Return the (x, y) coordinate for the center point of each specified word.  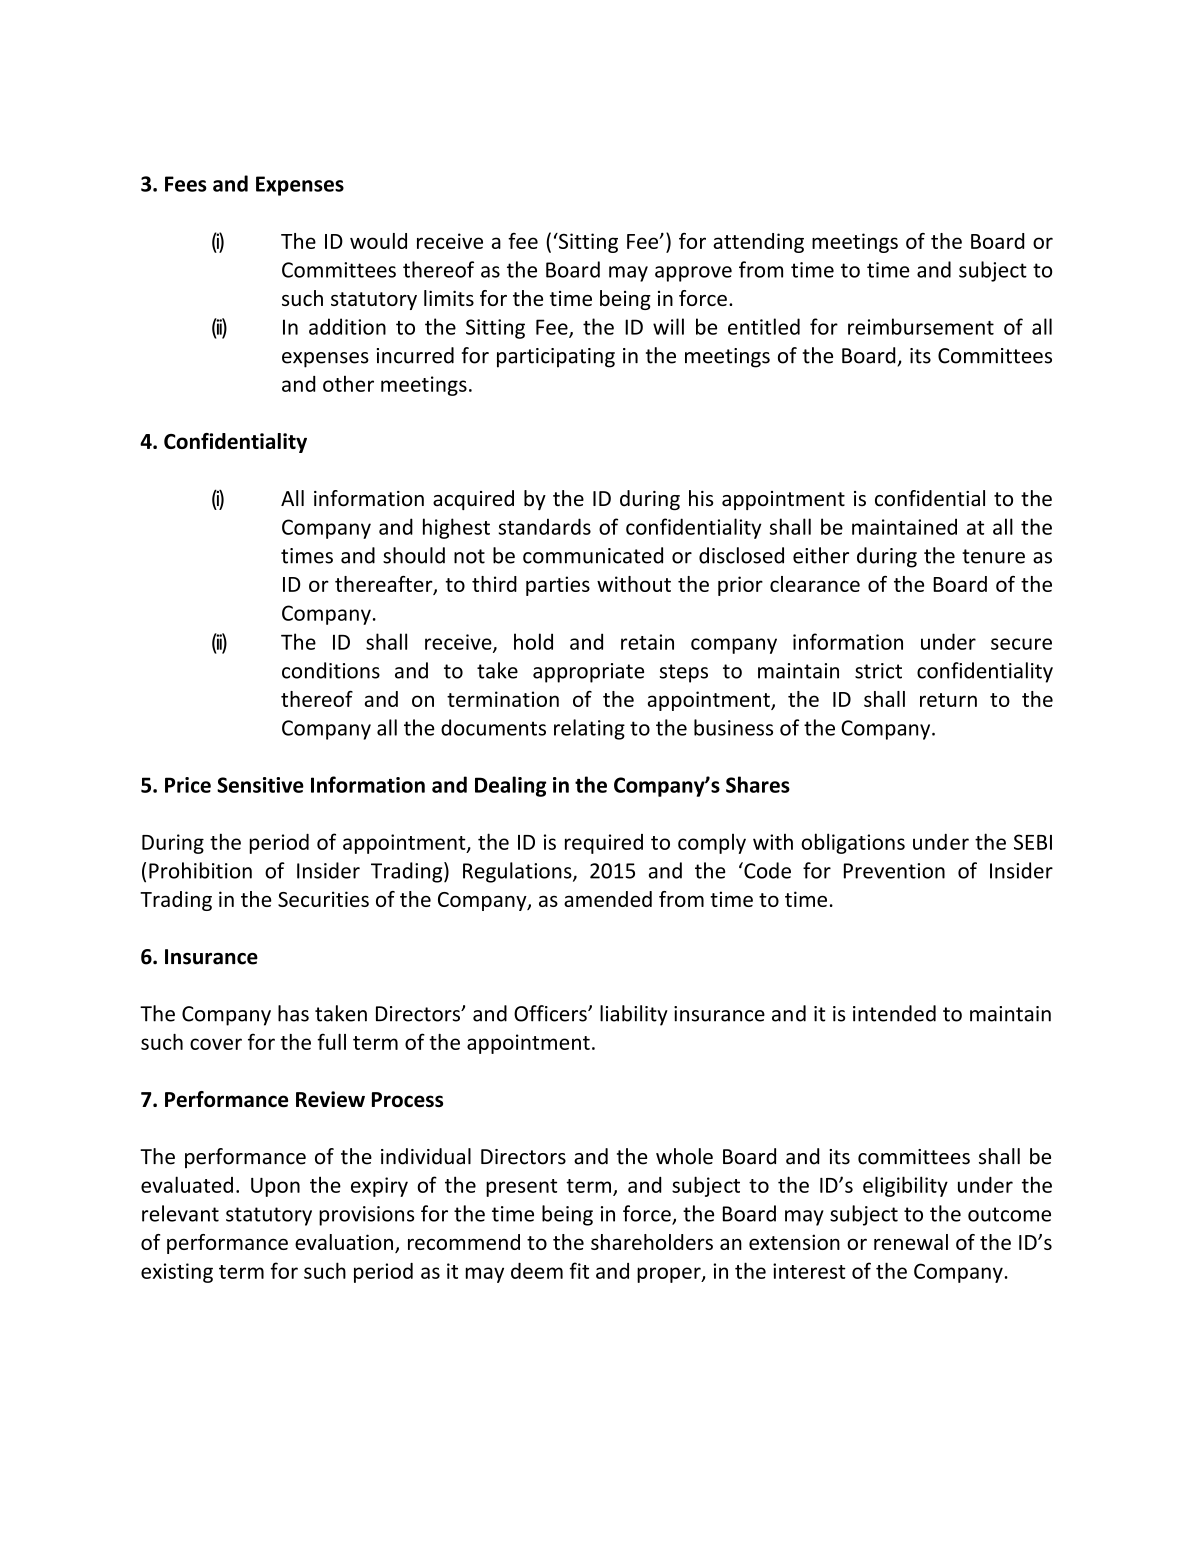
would (378, 241)
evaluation (344, 1242)
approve (693, 274)
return (948, 700)
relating (589, 729)
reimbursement (921, 326)
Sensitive (260, 785)
